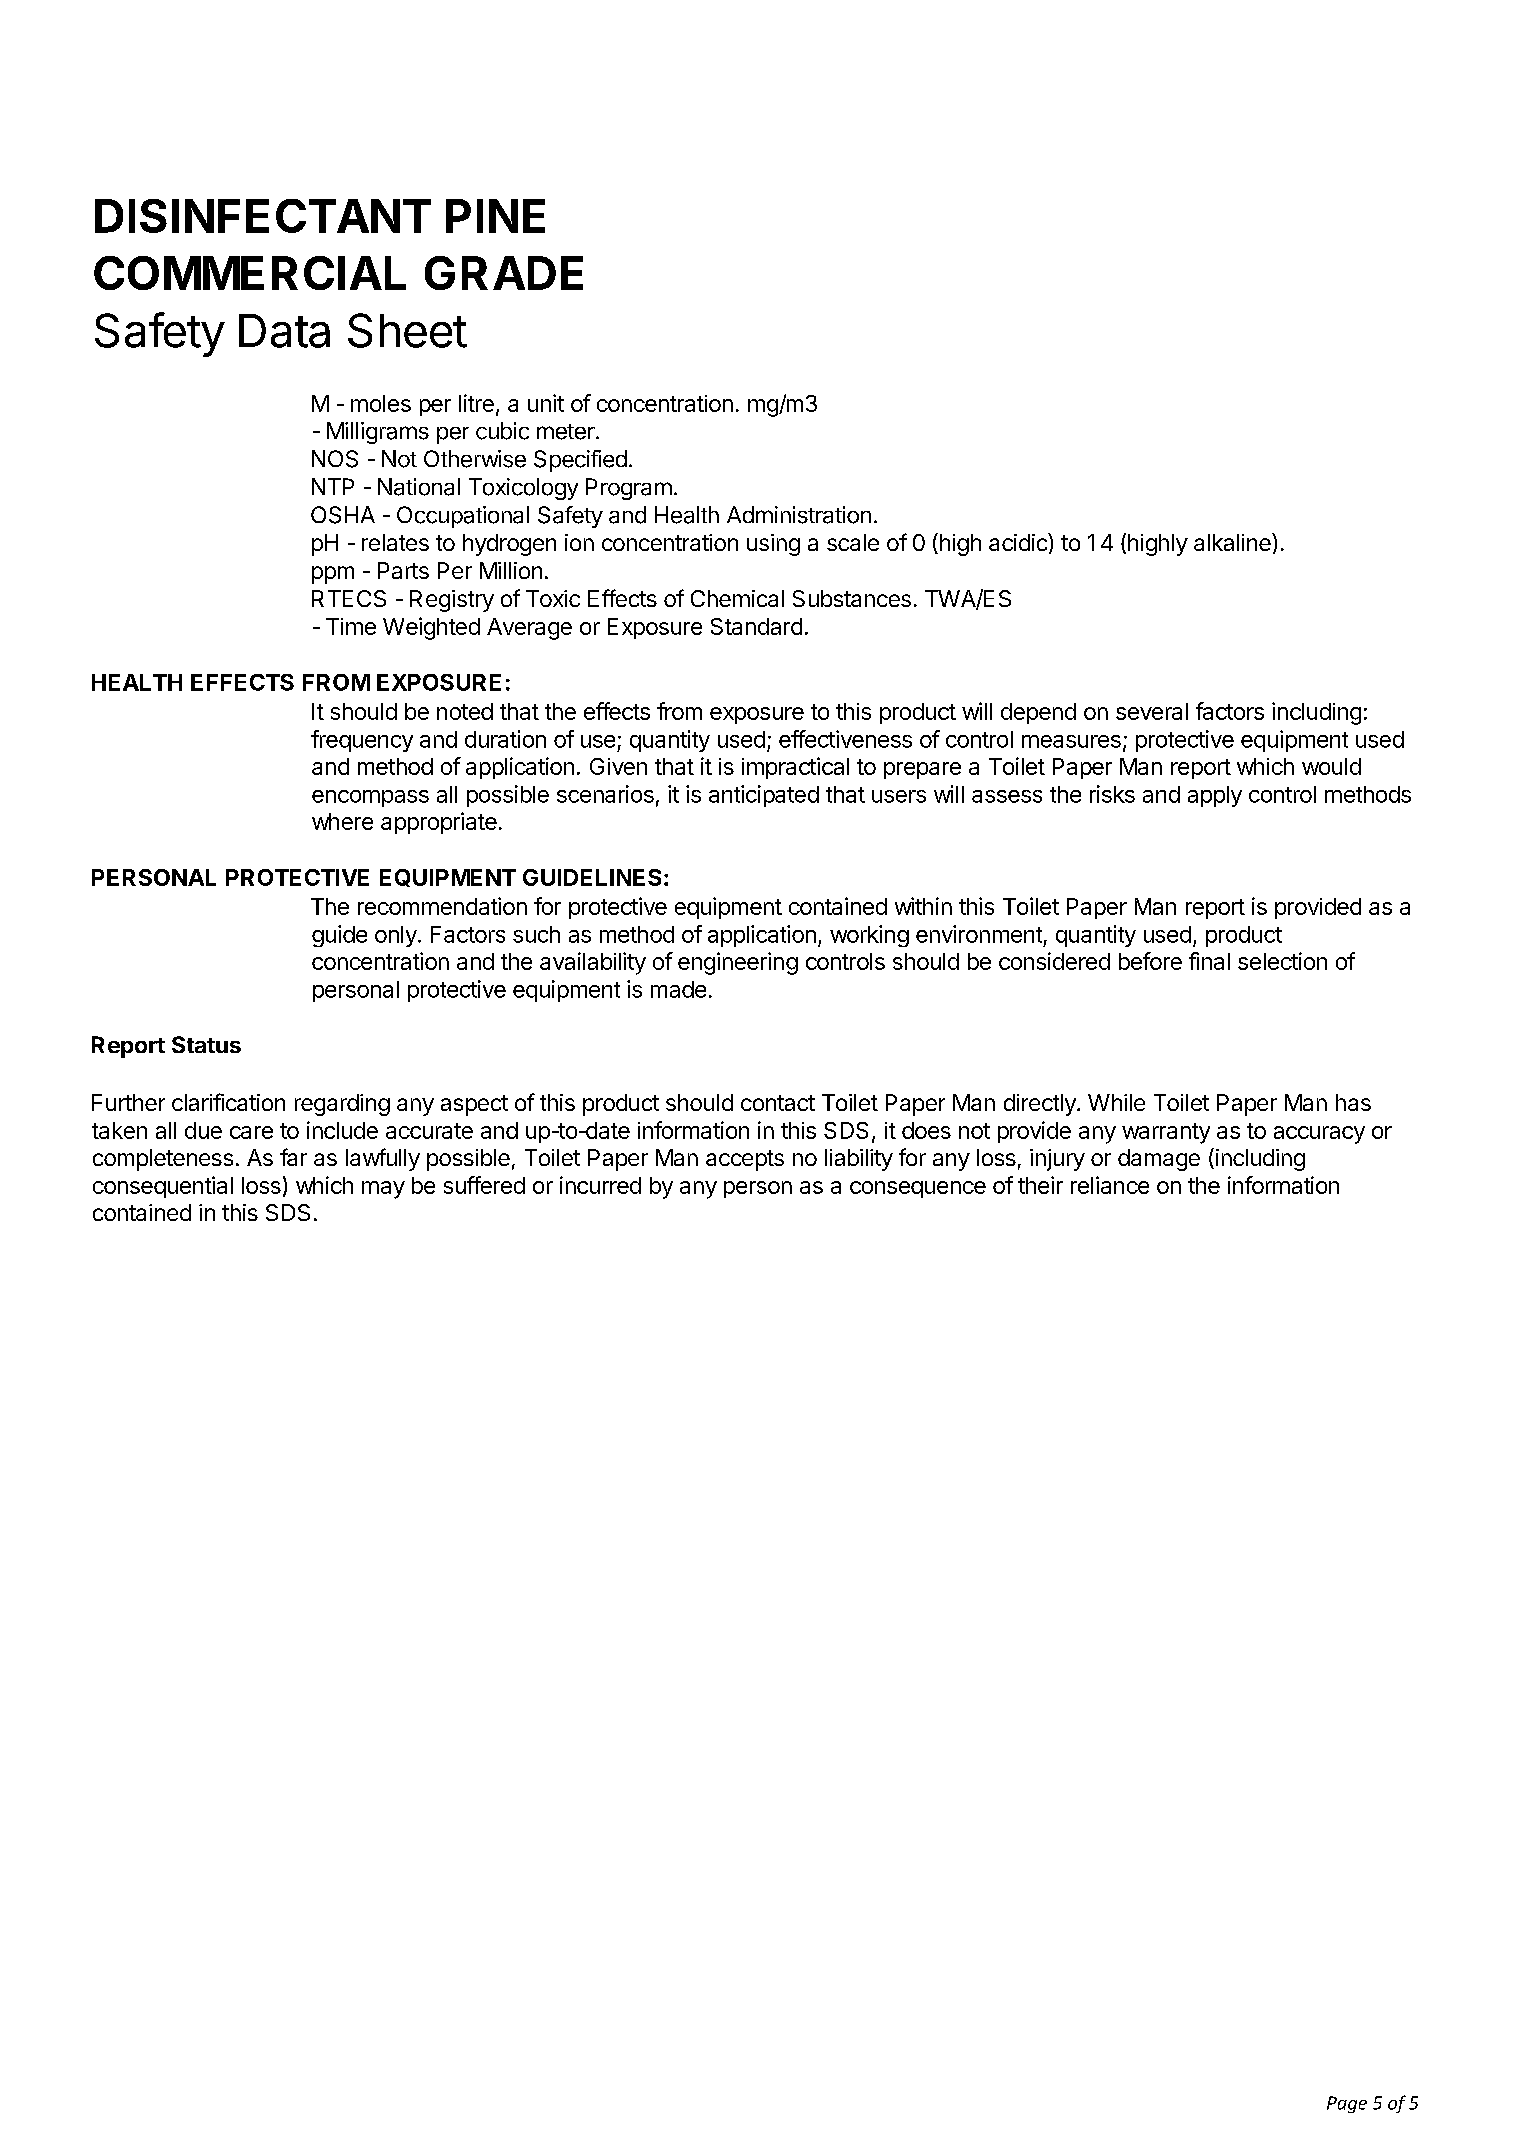 The height and width of the screenshot is (2155, 1524). What do you see at coordinates (1159, 1160) in the screenshot?
I see `damage` at bounding box center [1159, 1160].
